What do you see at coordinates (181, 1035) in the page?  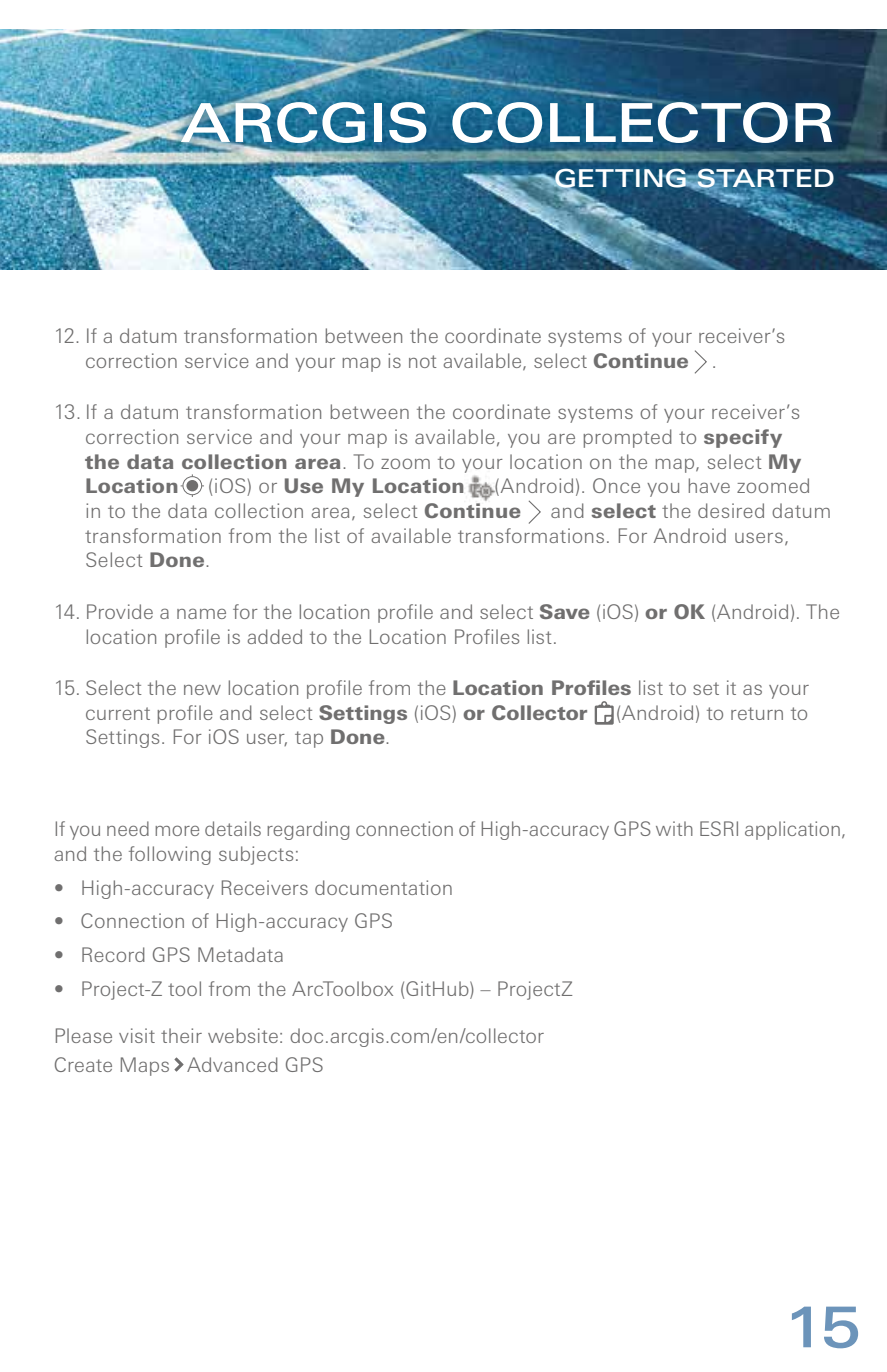 I see `their` at bounding box center [181, 1035].
